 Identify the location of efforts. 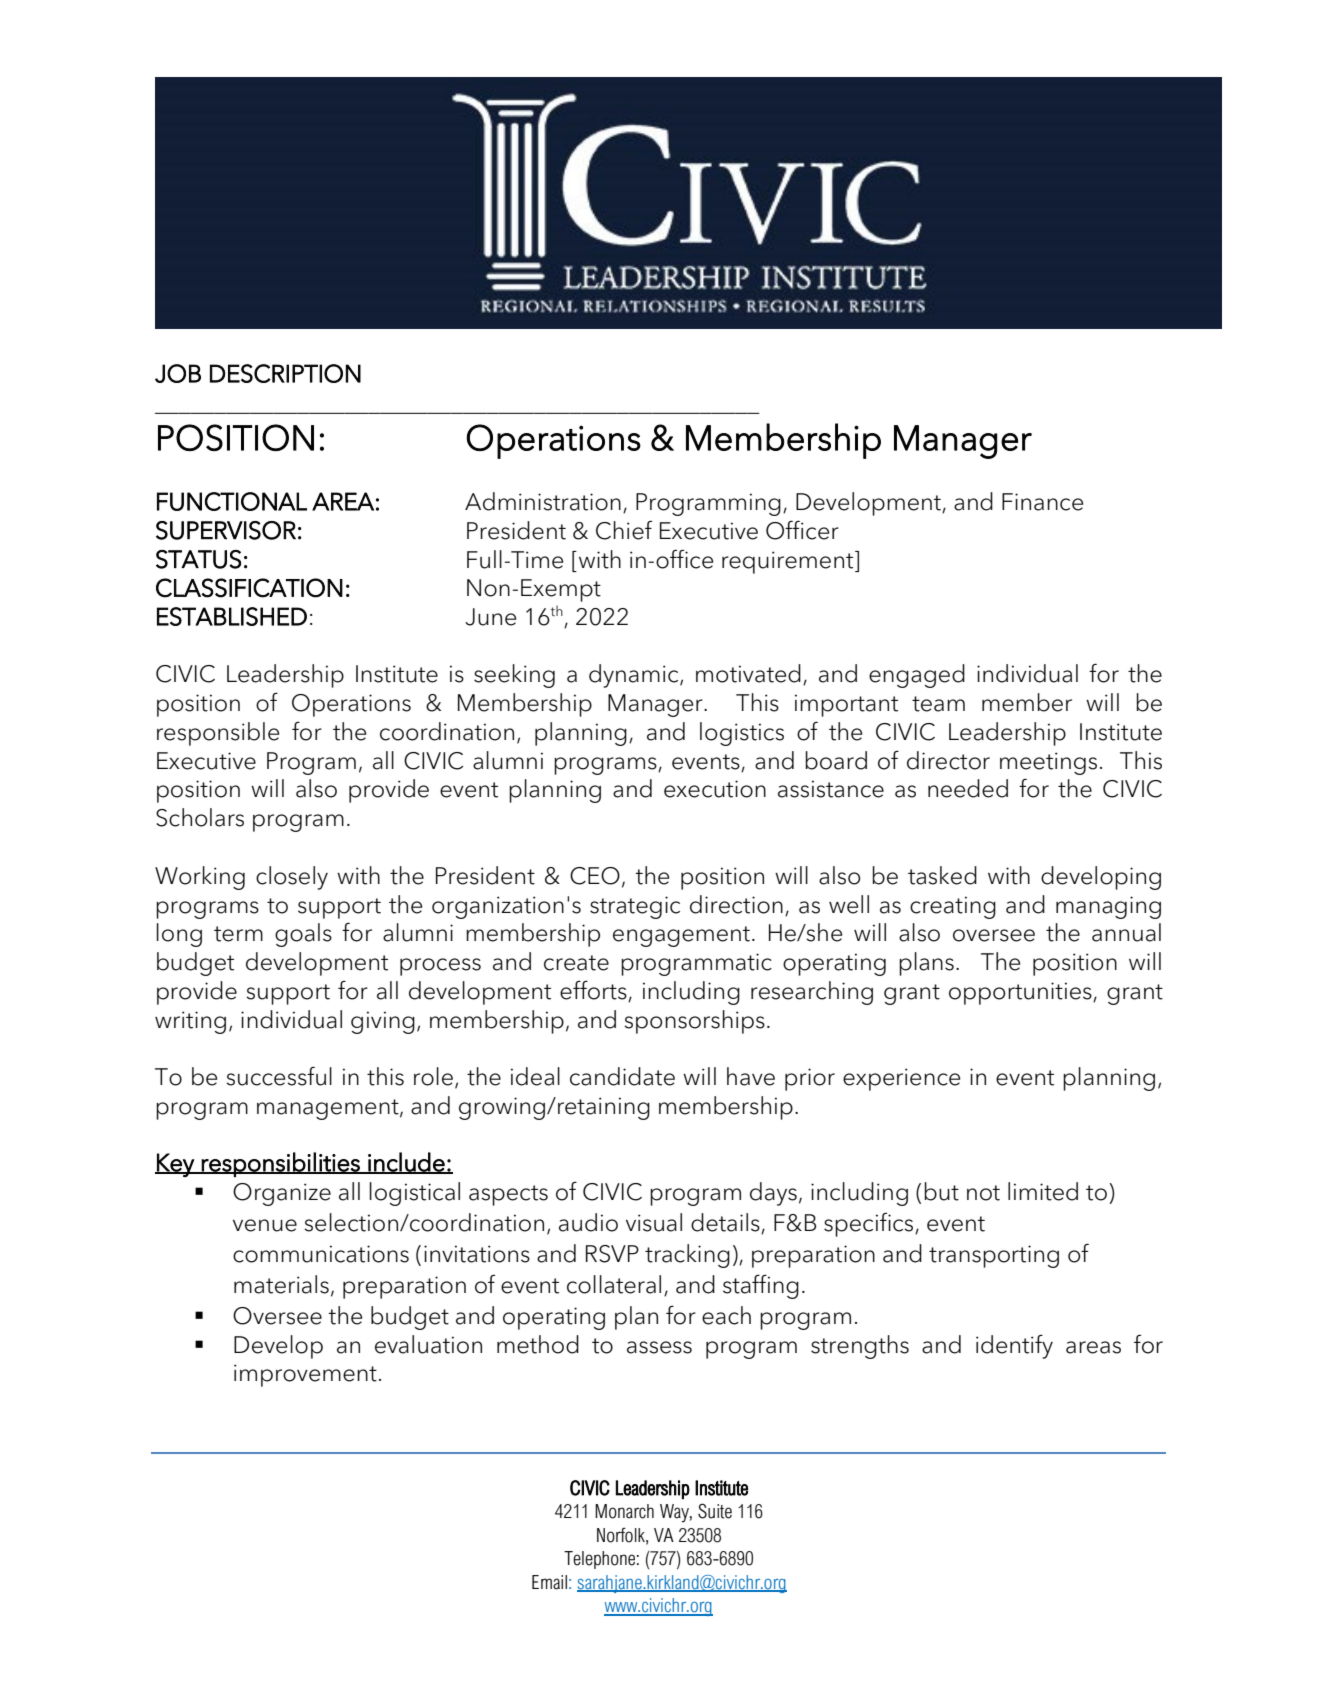
(593, 990).
